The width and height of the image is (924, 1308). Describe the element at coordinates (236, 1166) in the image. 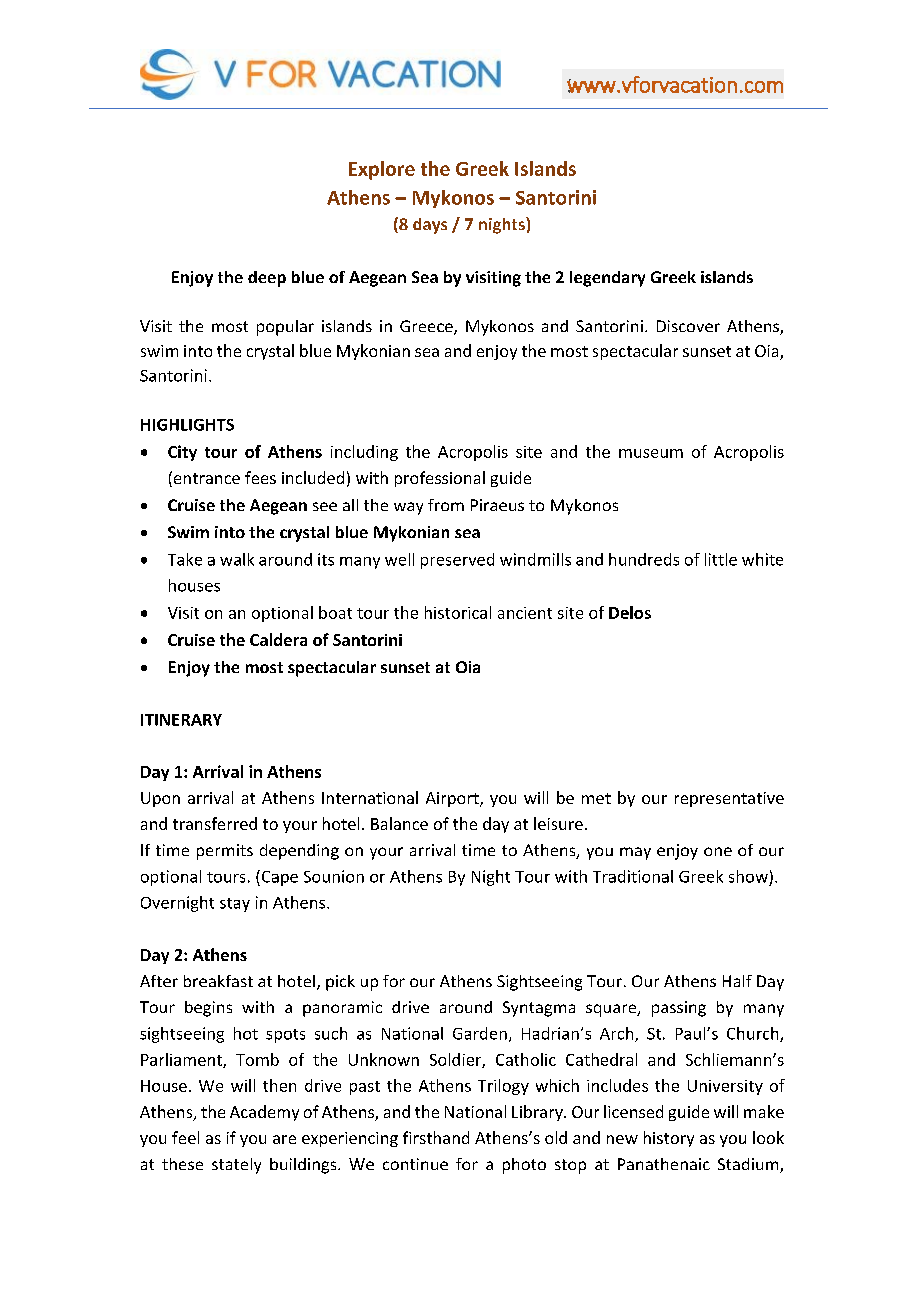

I see `stately` at that location.
